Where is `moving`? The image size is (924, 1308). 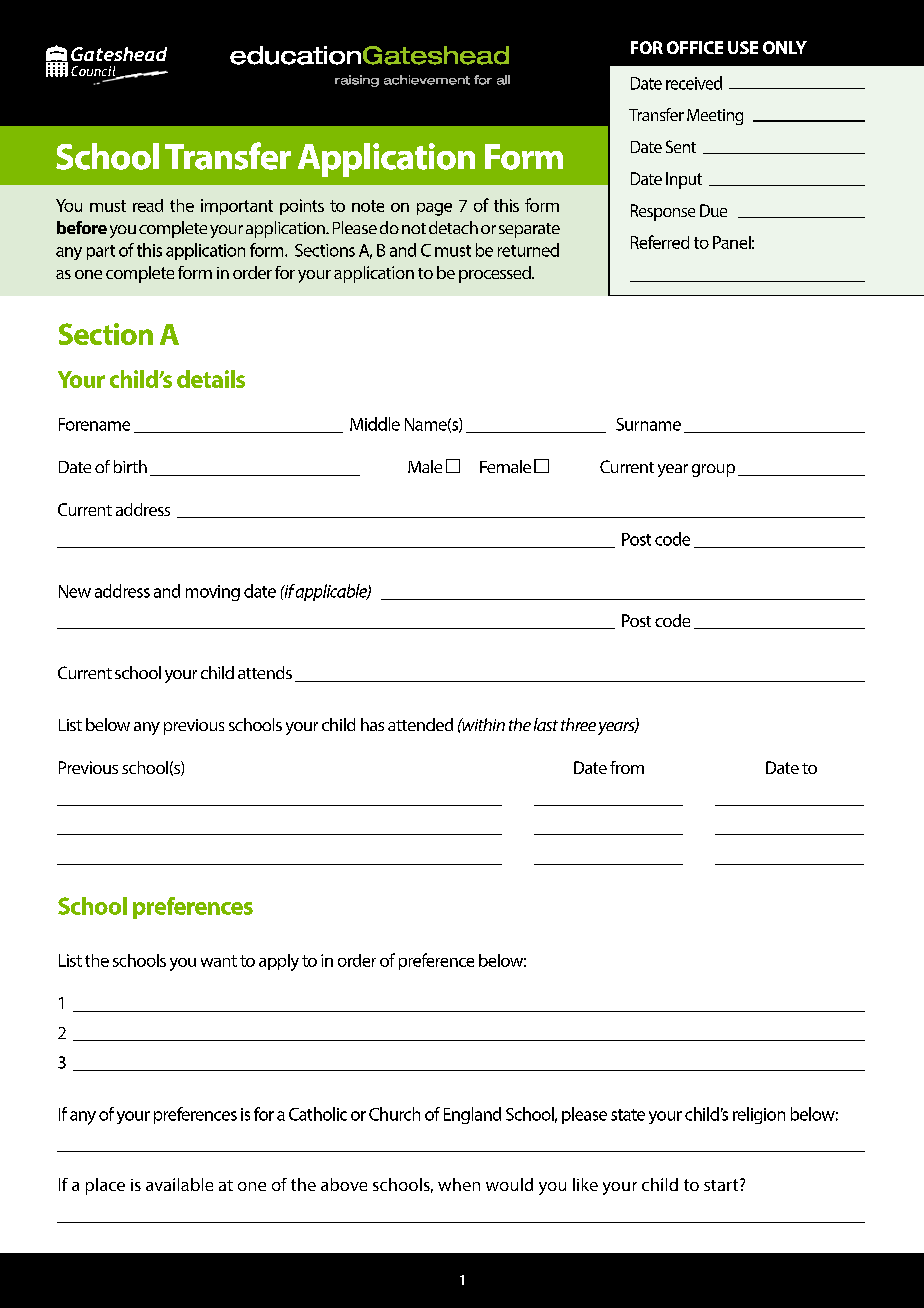 moving is located at coordinates (213, 593).
